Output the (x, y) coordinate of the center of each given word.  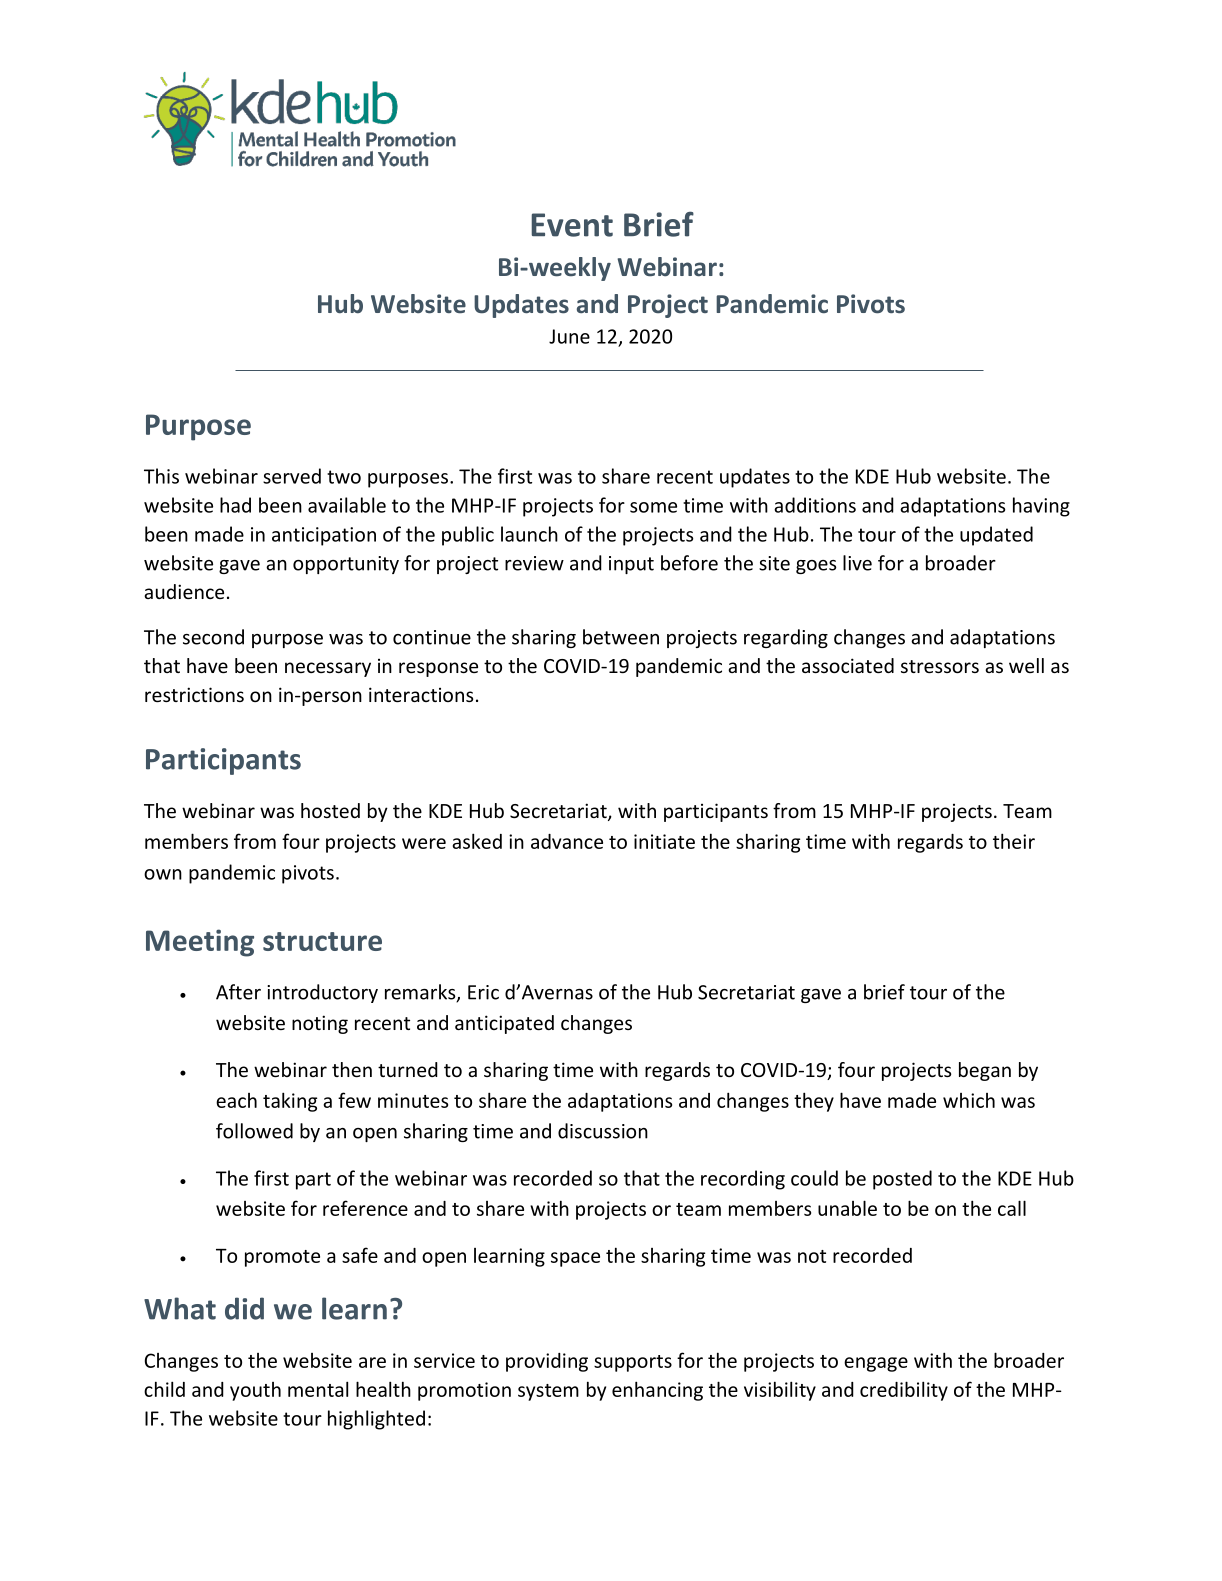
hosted (330, 810)
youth (255, 1391)
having (1041, 507)
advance (567, 841)
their (1014, 841)
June (569, 336)
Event (572, 225)
